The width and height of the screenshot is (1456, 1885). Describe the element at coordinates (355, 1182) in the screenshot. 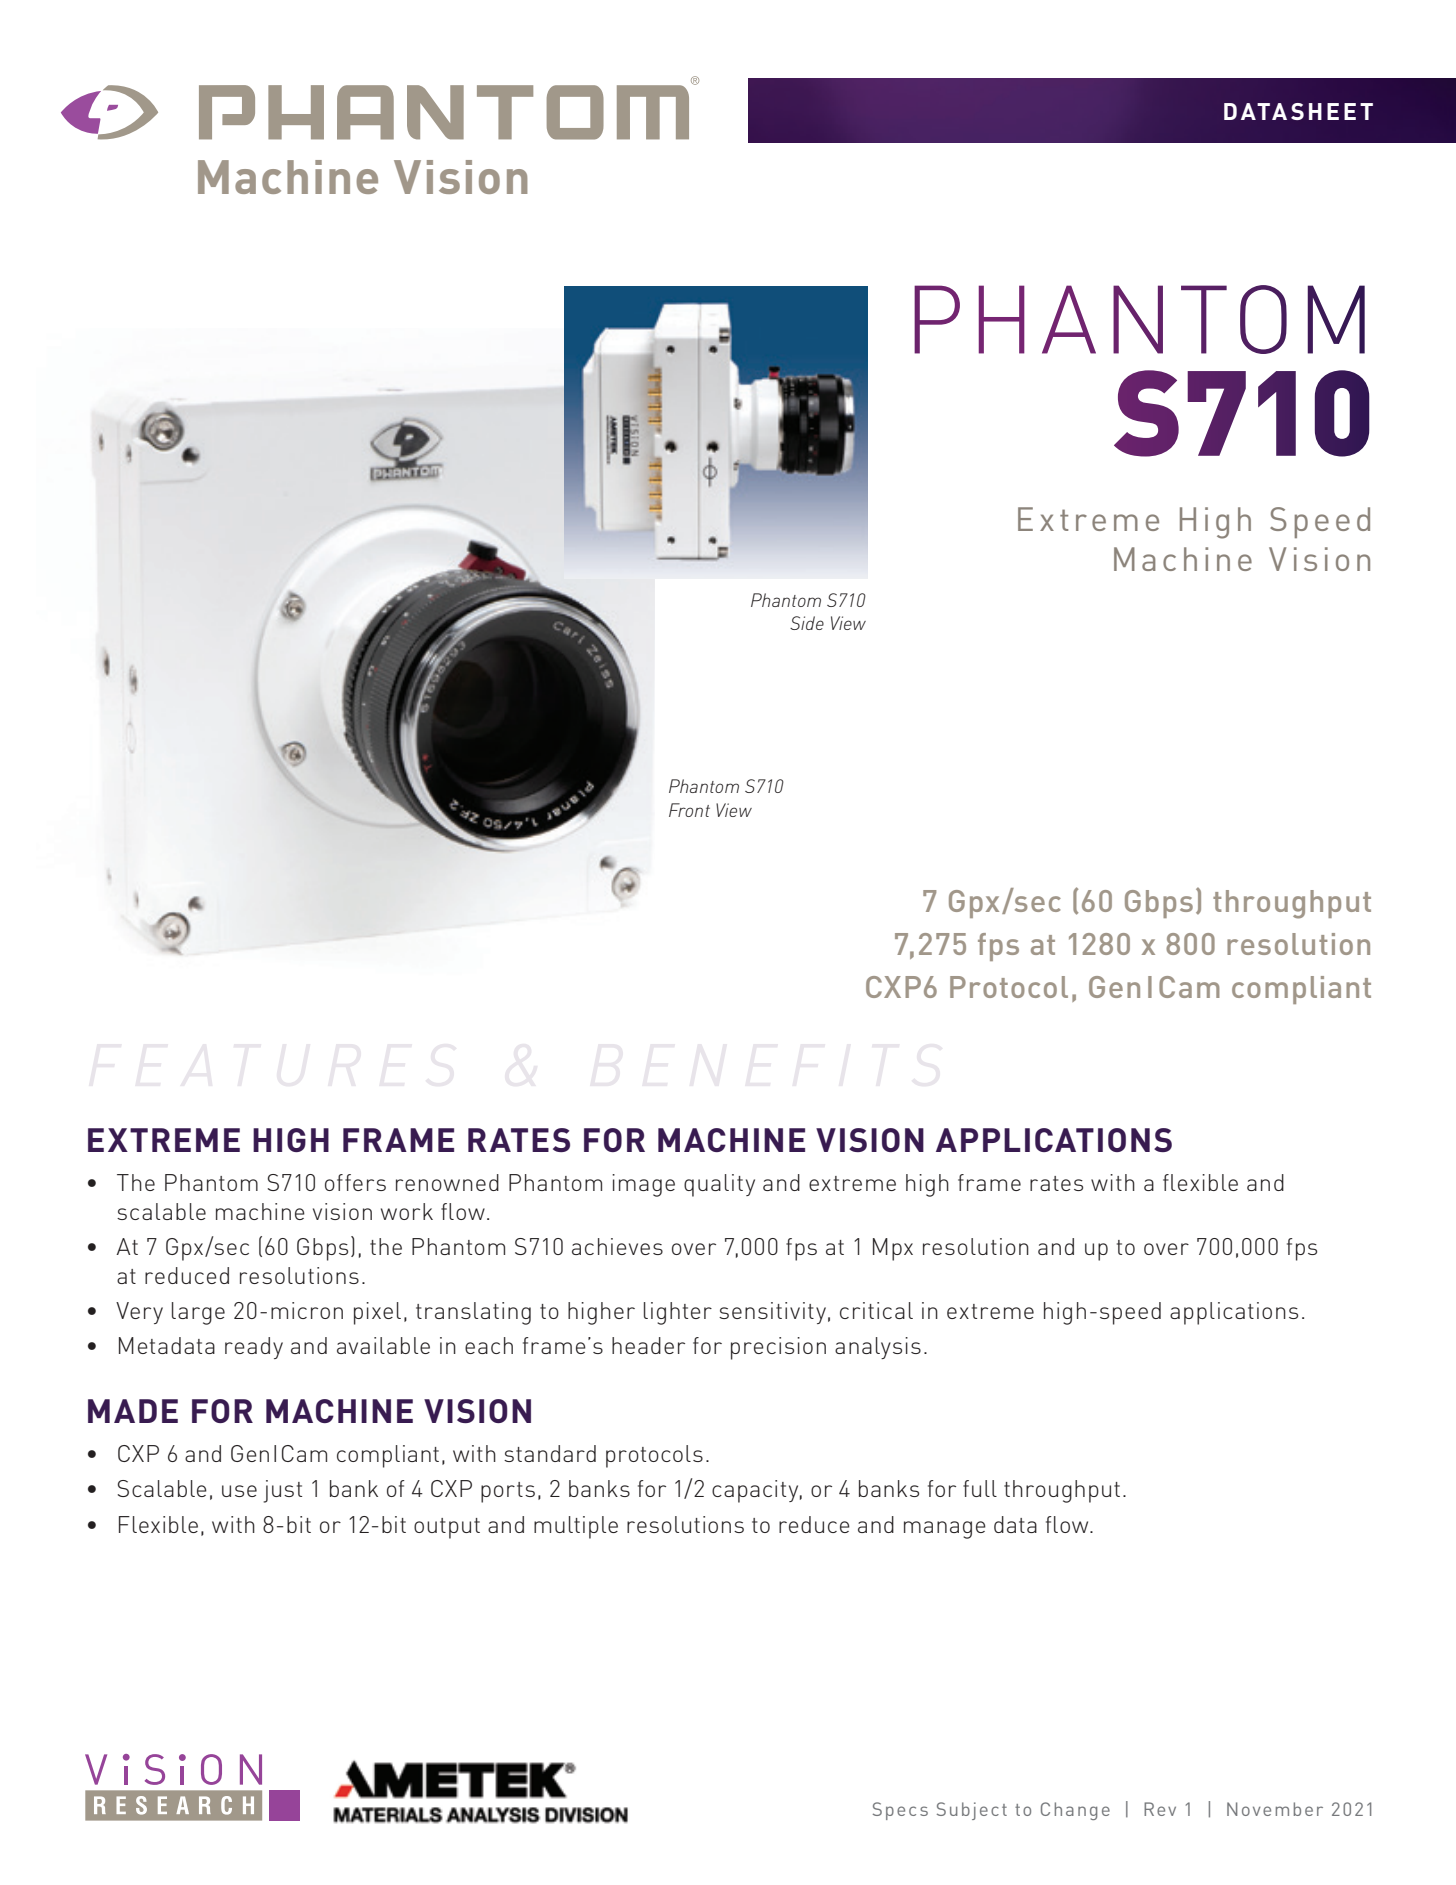

I see `offers` at that location.
